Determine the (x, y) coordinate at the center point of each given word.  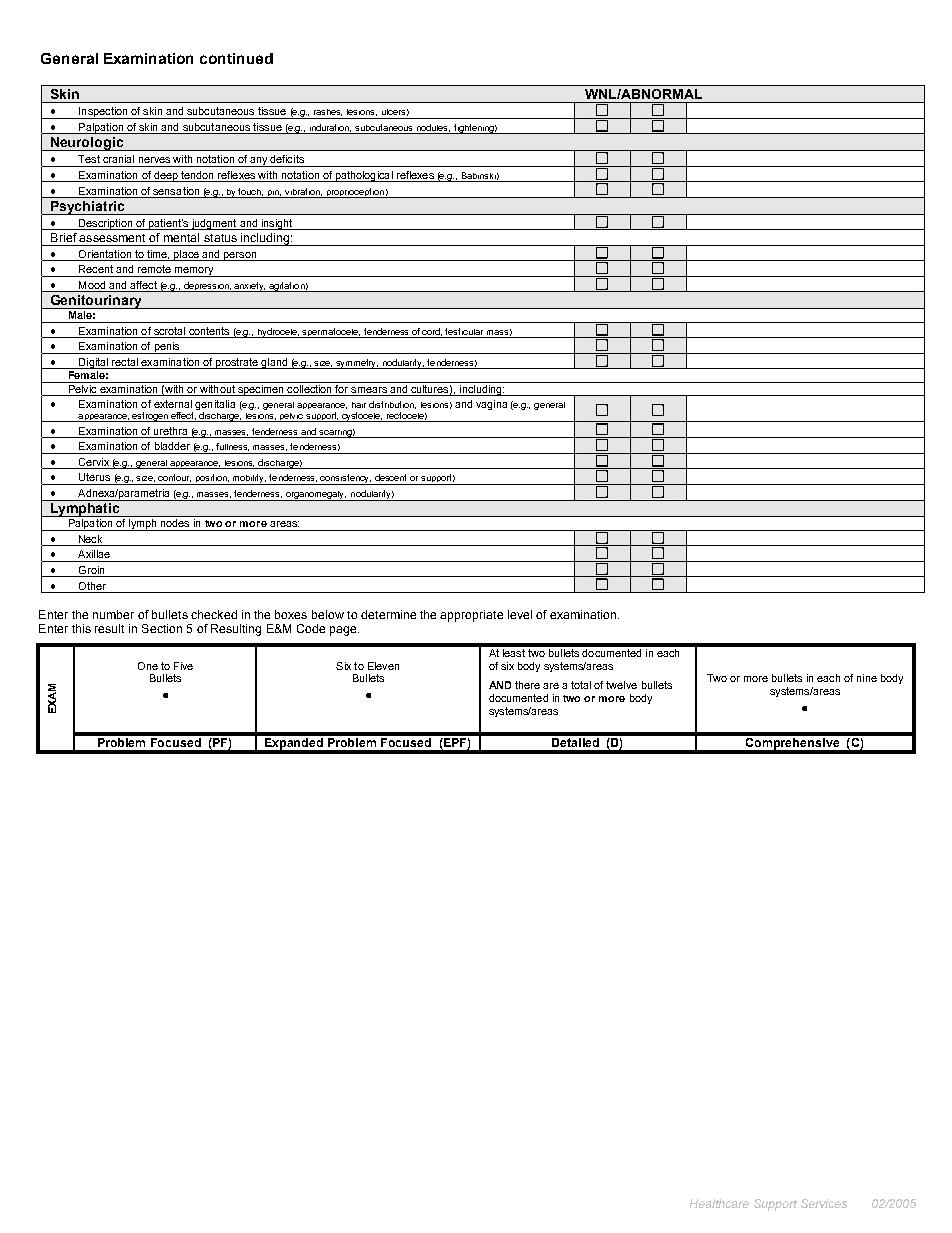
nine (867, 678)
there (527, 685)
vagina (491, 405)
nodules (433, 128)
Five (183, 666)
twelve (621, 685)
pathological (364, 176)
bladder (172, 446)
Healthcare (719, 1203)
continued (236, 58)
